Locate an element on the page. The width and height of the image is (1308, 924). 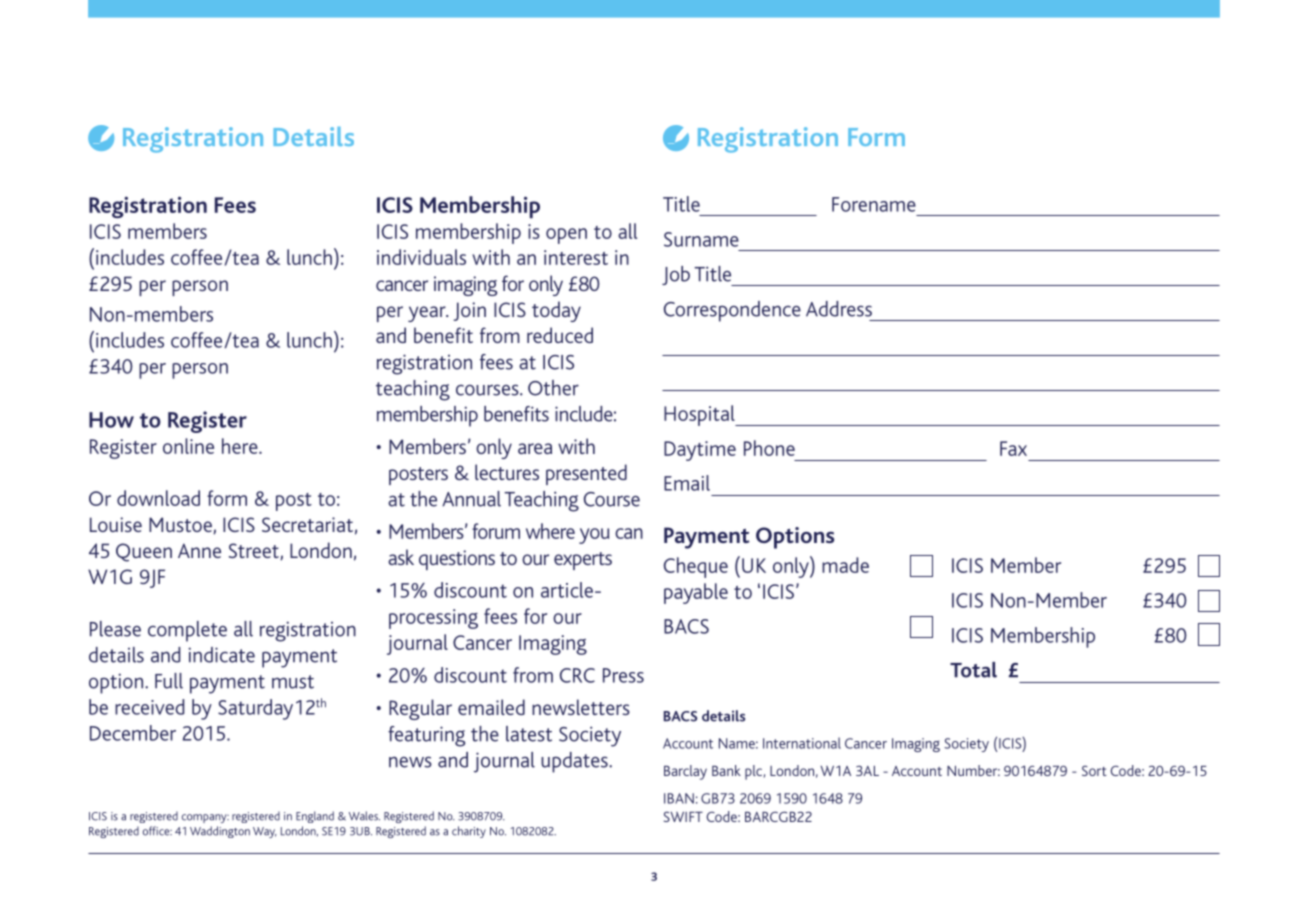
Address is located at coordinates (839, 309).
